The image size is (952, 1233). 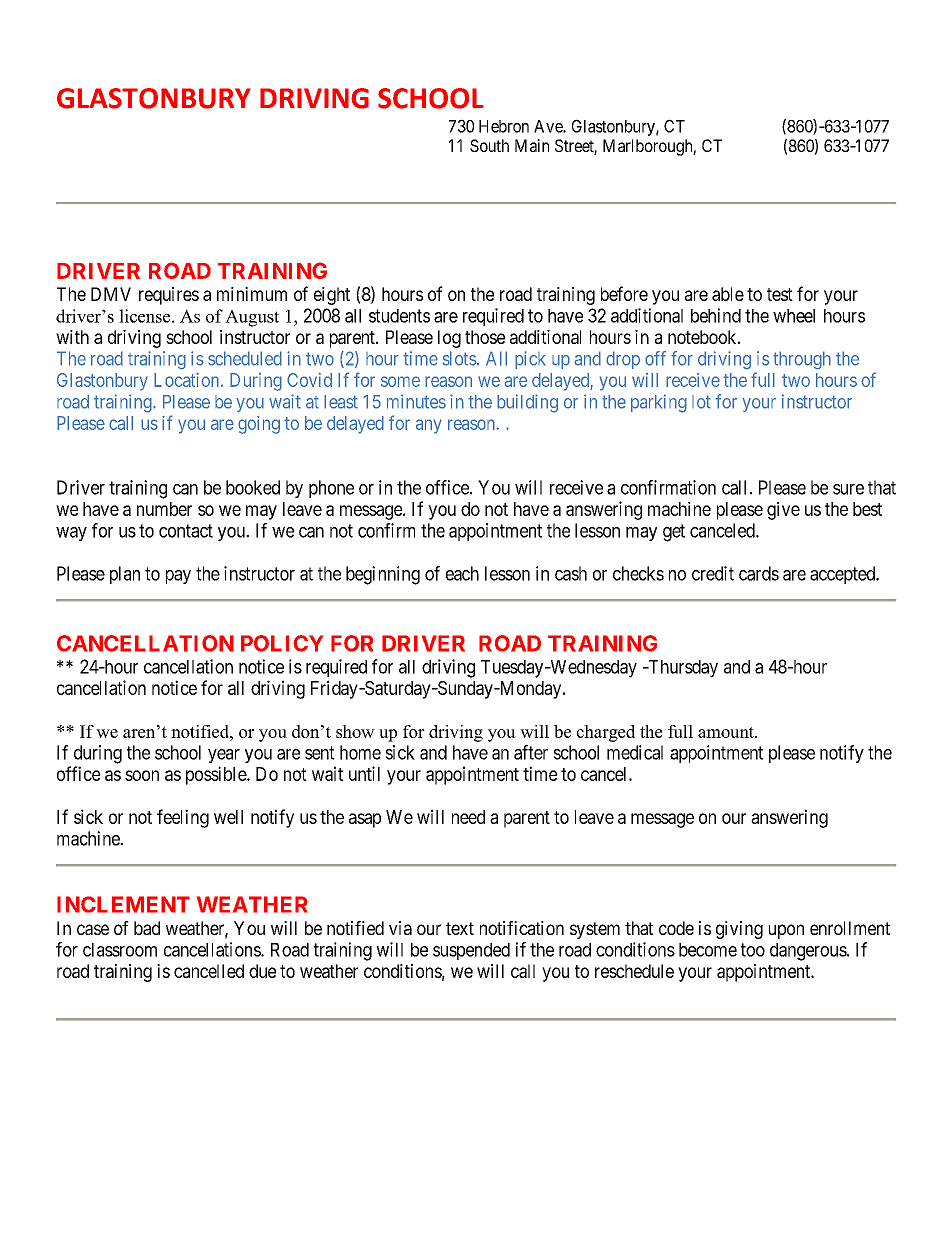 What do you see at coordinates (282, 643) in the screenshot?
I see `POLICY` at bounding box center [282, 643].
